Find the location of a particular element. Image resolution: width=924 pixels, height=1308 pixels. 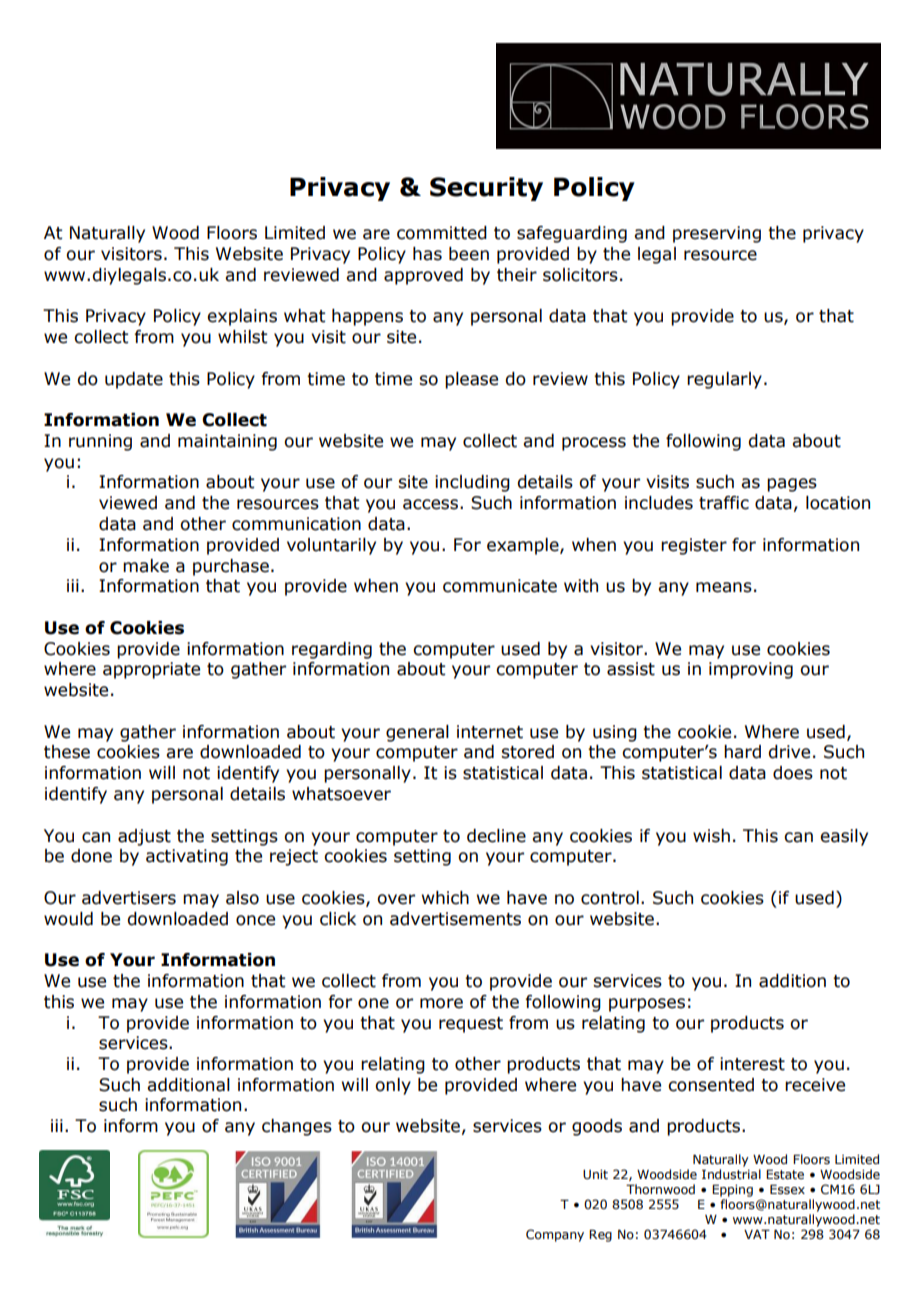

preserving is located at coordinates (717, 234).
